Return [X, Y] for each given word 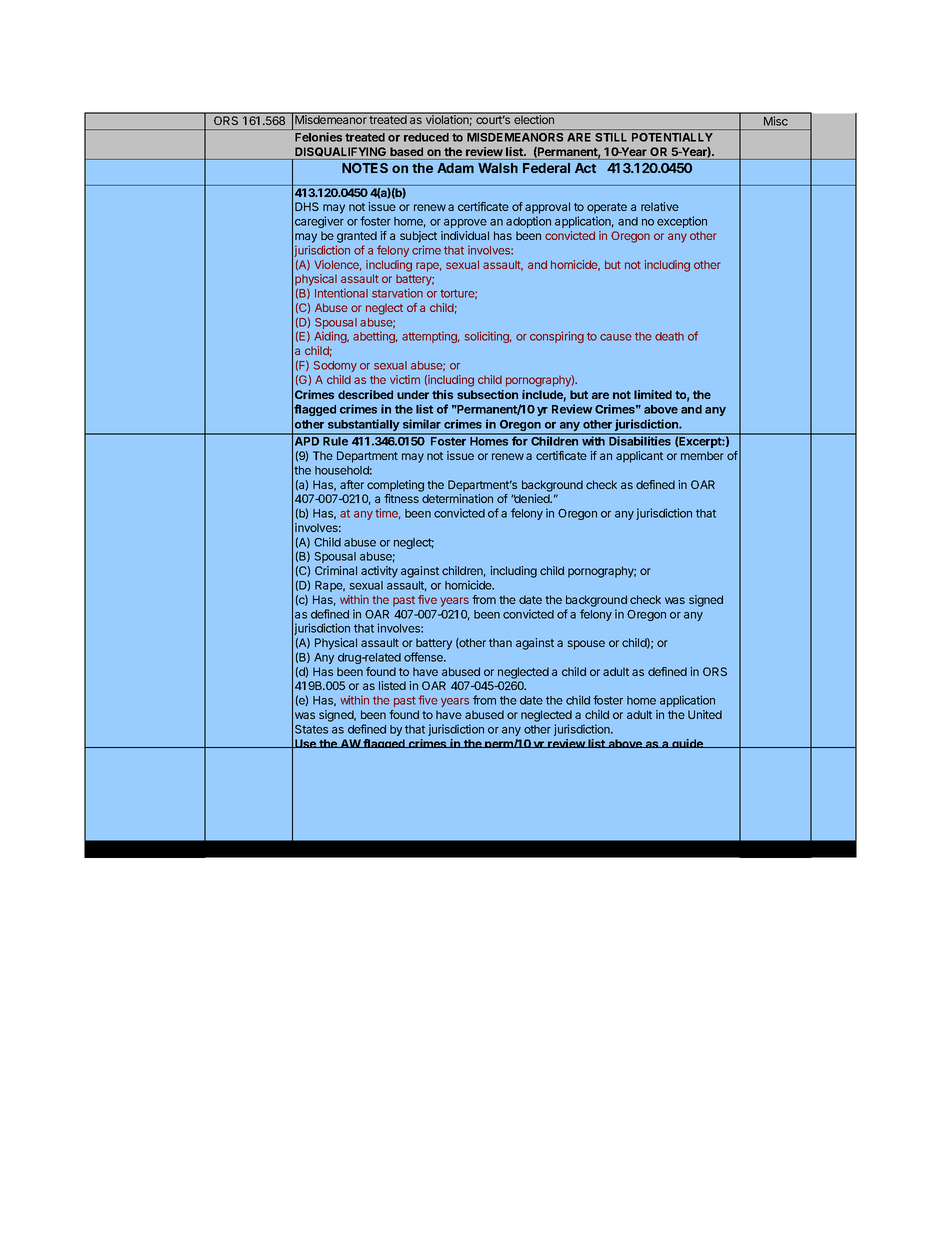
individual [465, 235]
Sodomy [335, 366]
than [500, 642]
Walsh [498, 168]
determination [457, 498]
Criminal [336, 570]
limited [653, 394]
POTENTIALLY [672, 137]
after [352, 484]
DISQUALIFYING [340, 152]
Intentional [341, 293]
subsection [487, 394]
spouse [586, 645]
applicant [639, 457]
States [311, 729]
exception [682, 222]
